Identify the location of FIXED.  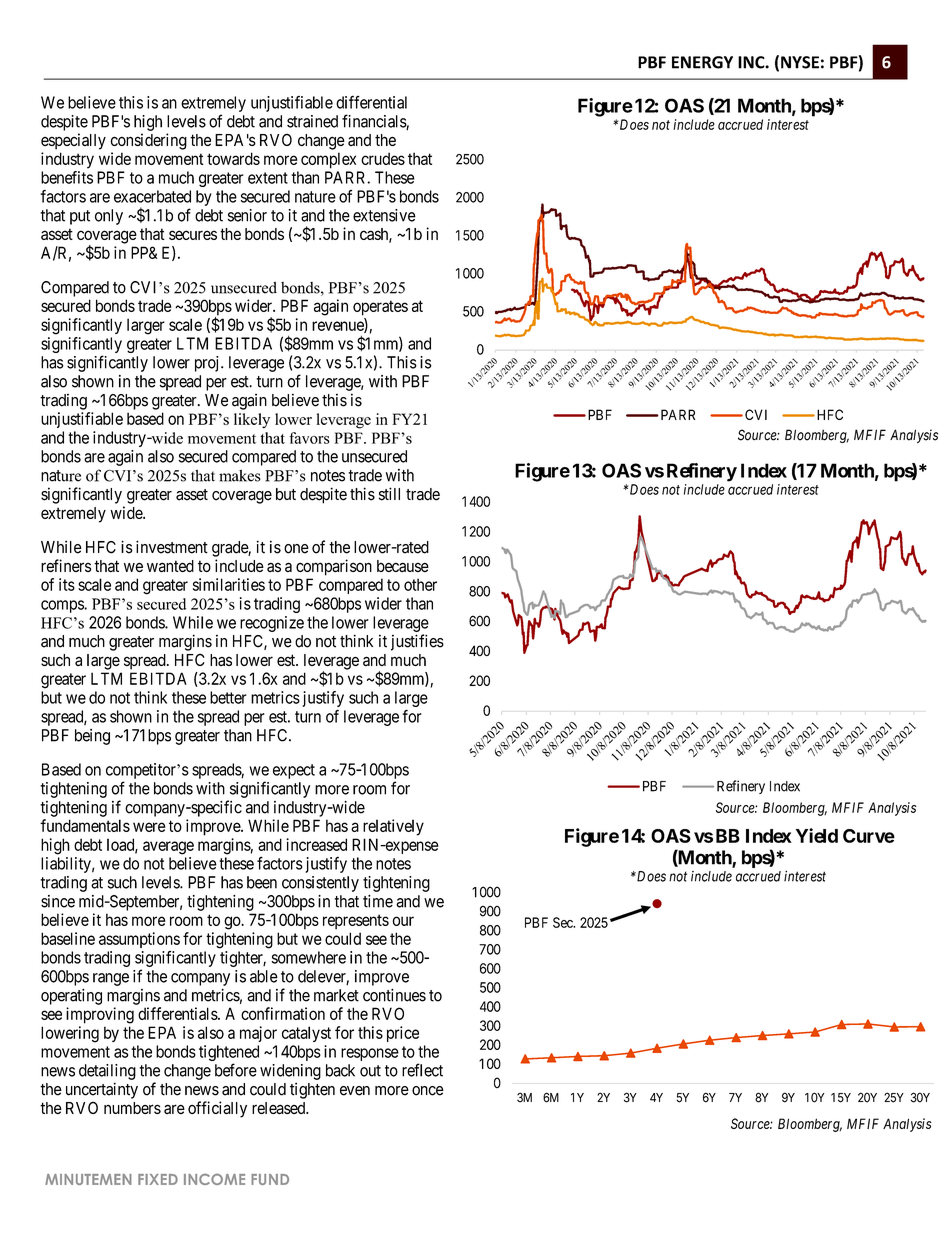
(158, 1179).
